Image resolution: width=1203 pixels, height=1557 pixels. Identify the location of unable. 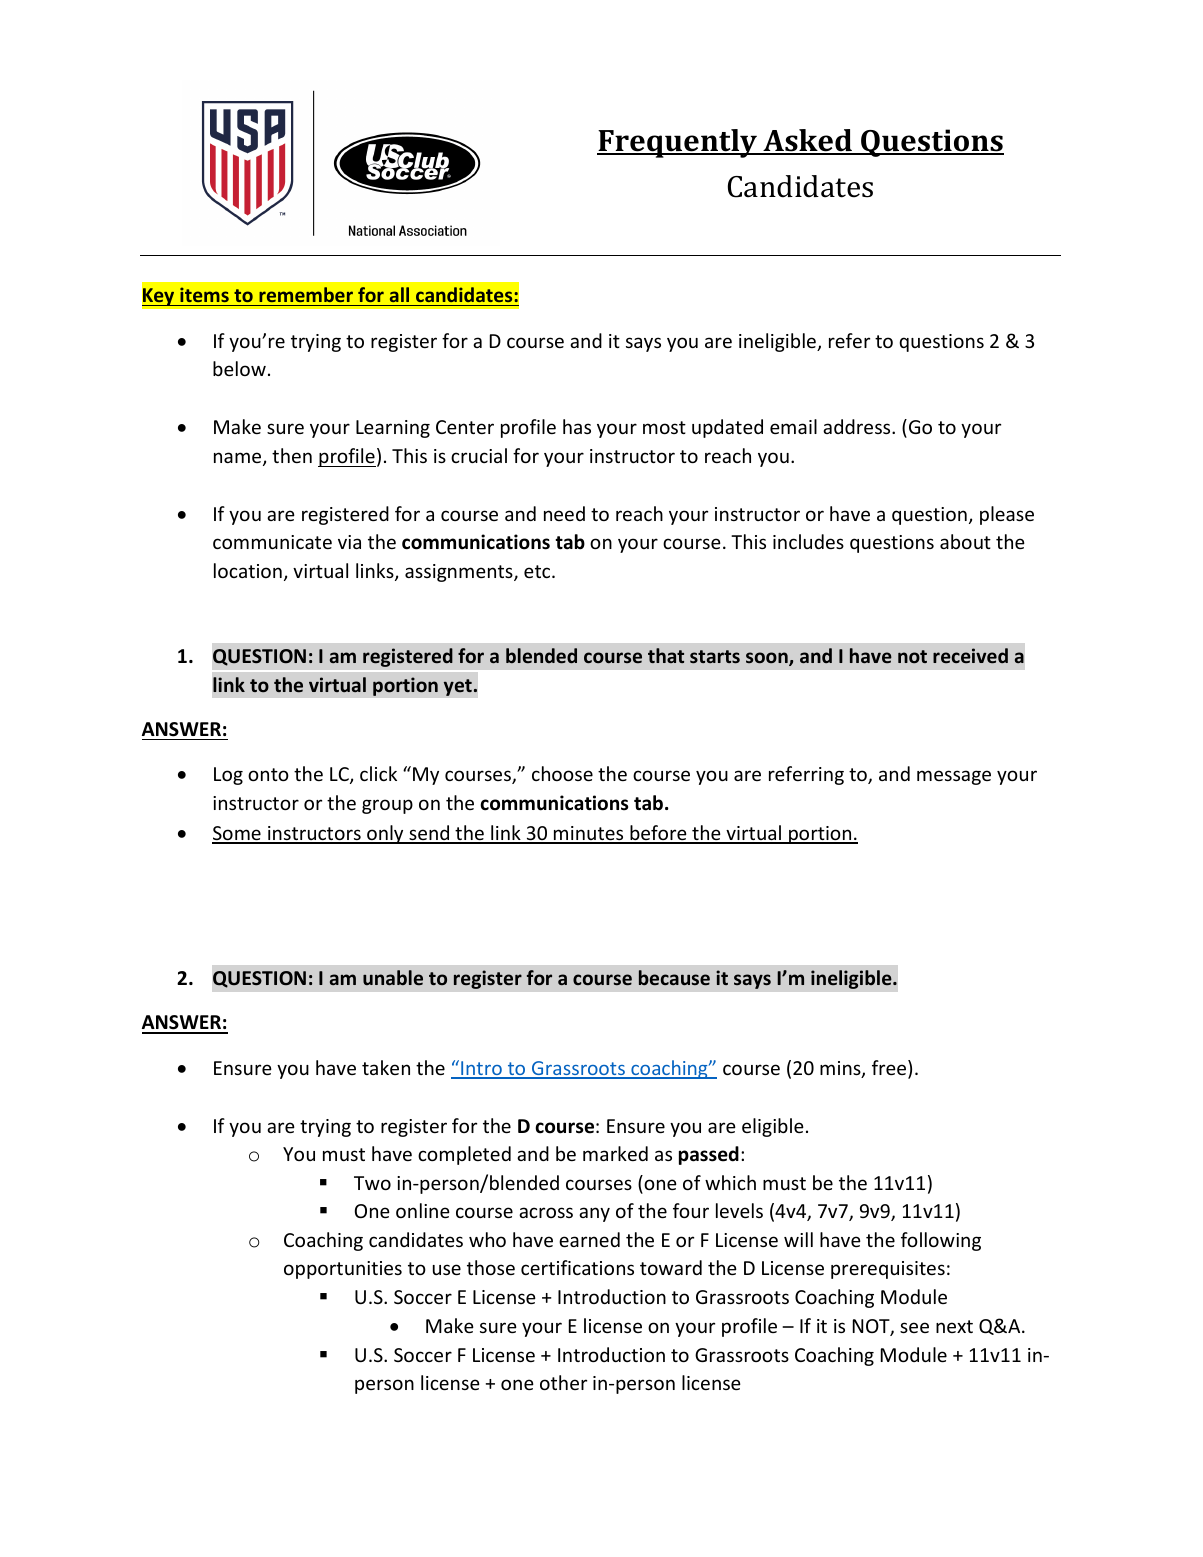
(393, 977).
